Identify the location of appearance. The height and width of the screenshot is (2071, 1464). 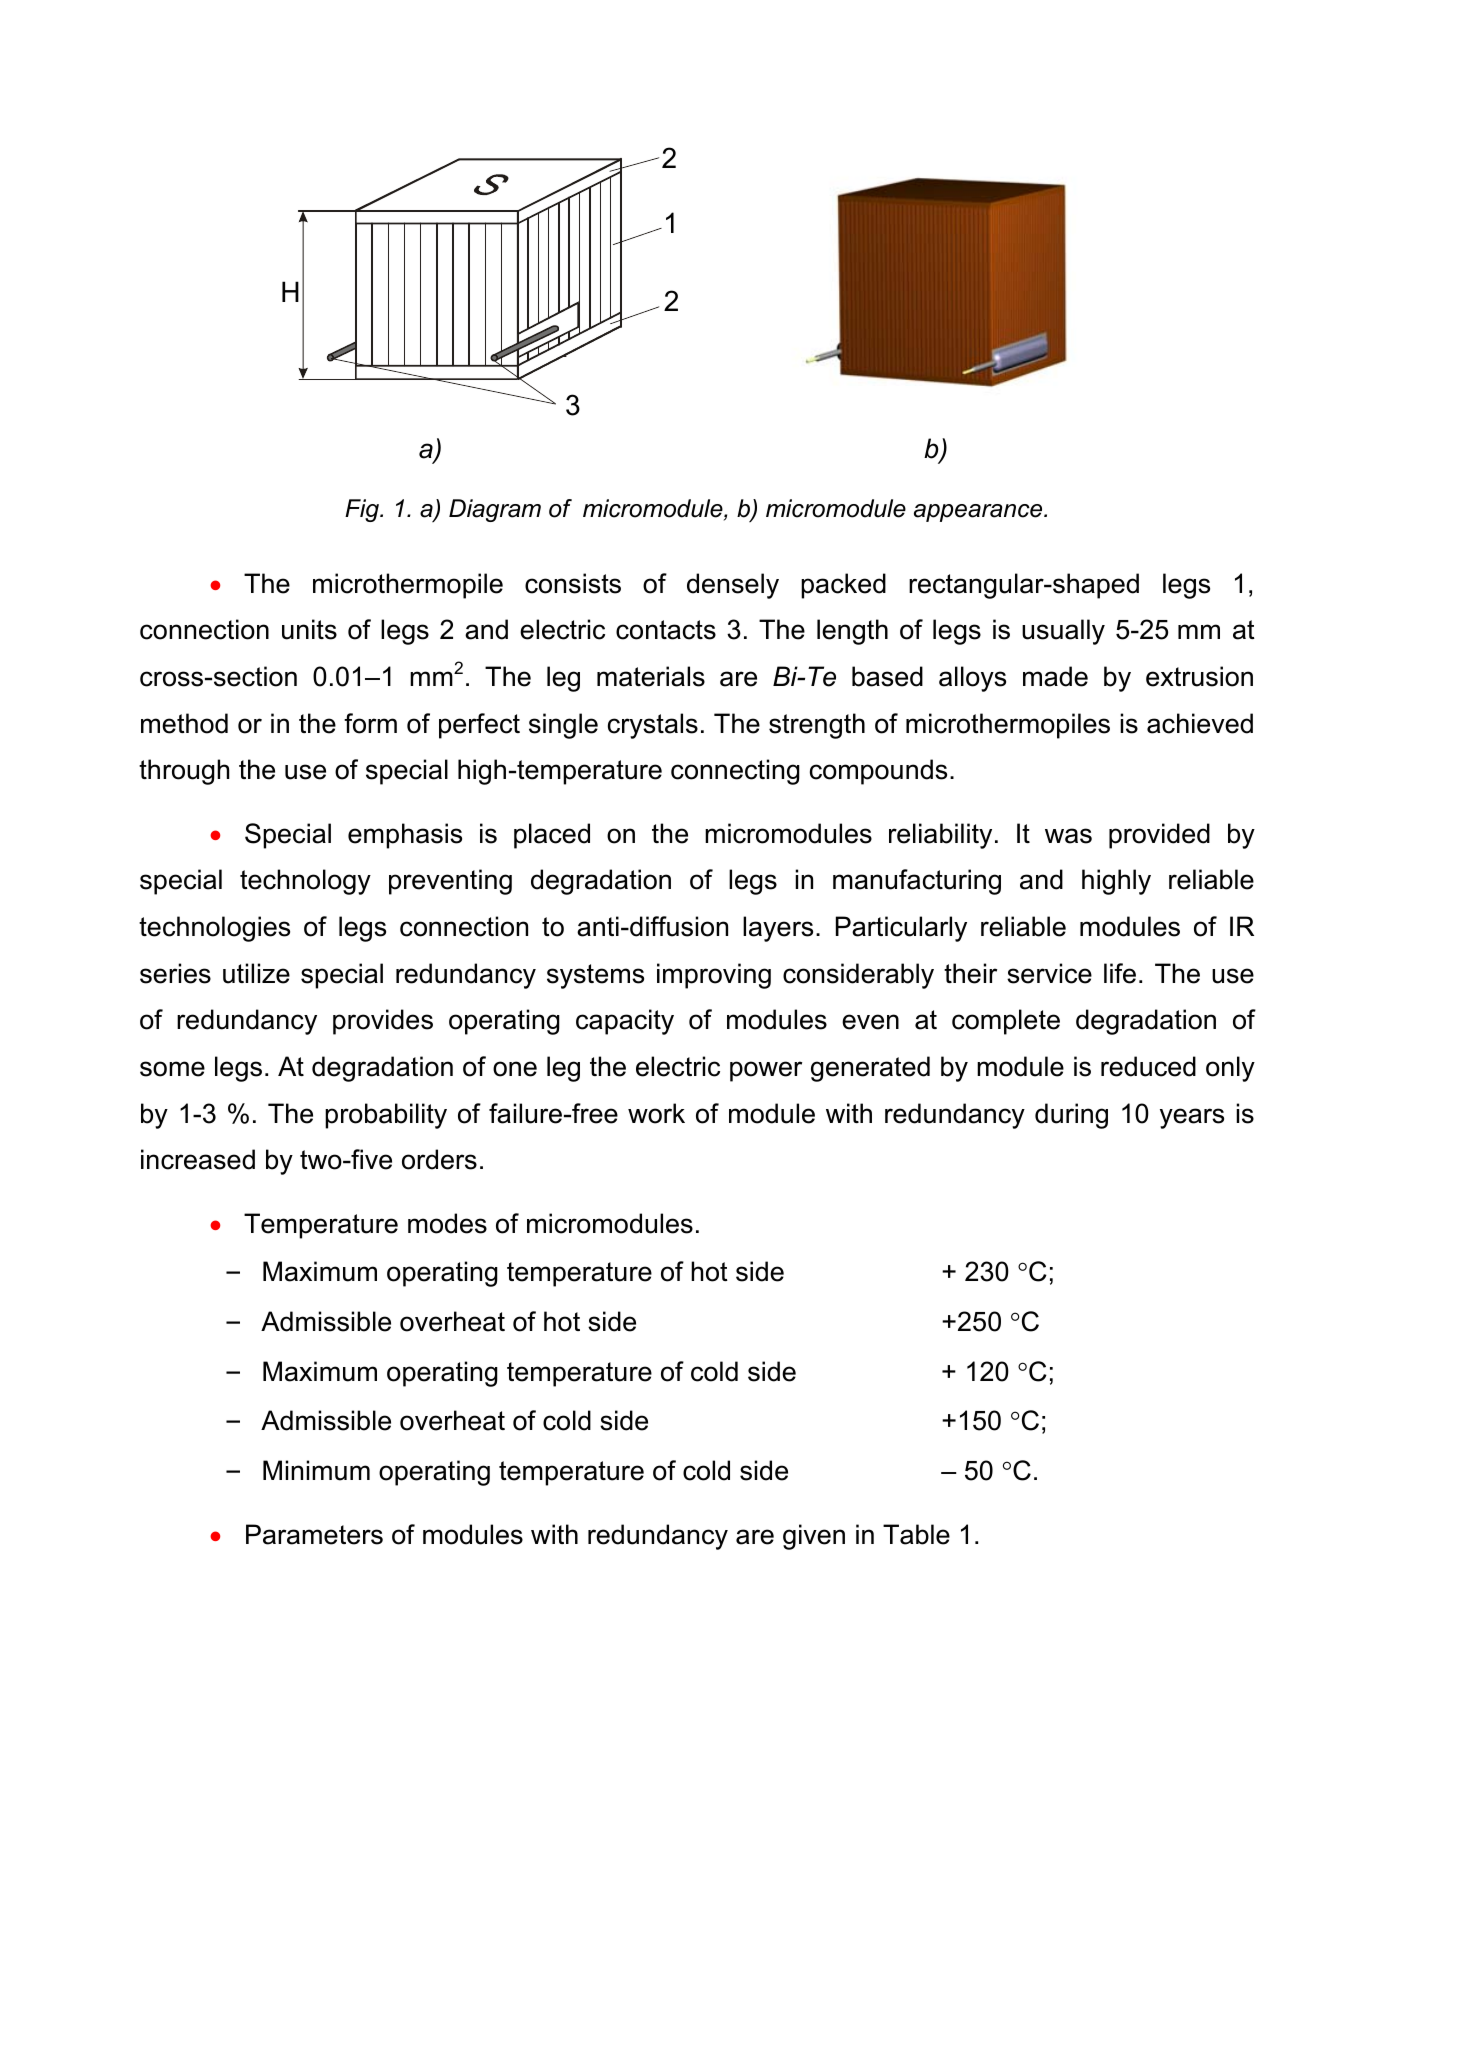
(979, 513).
